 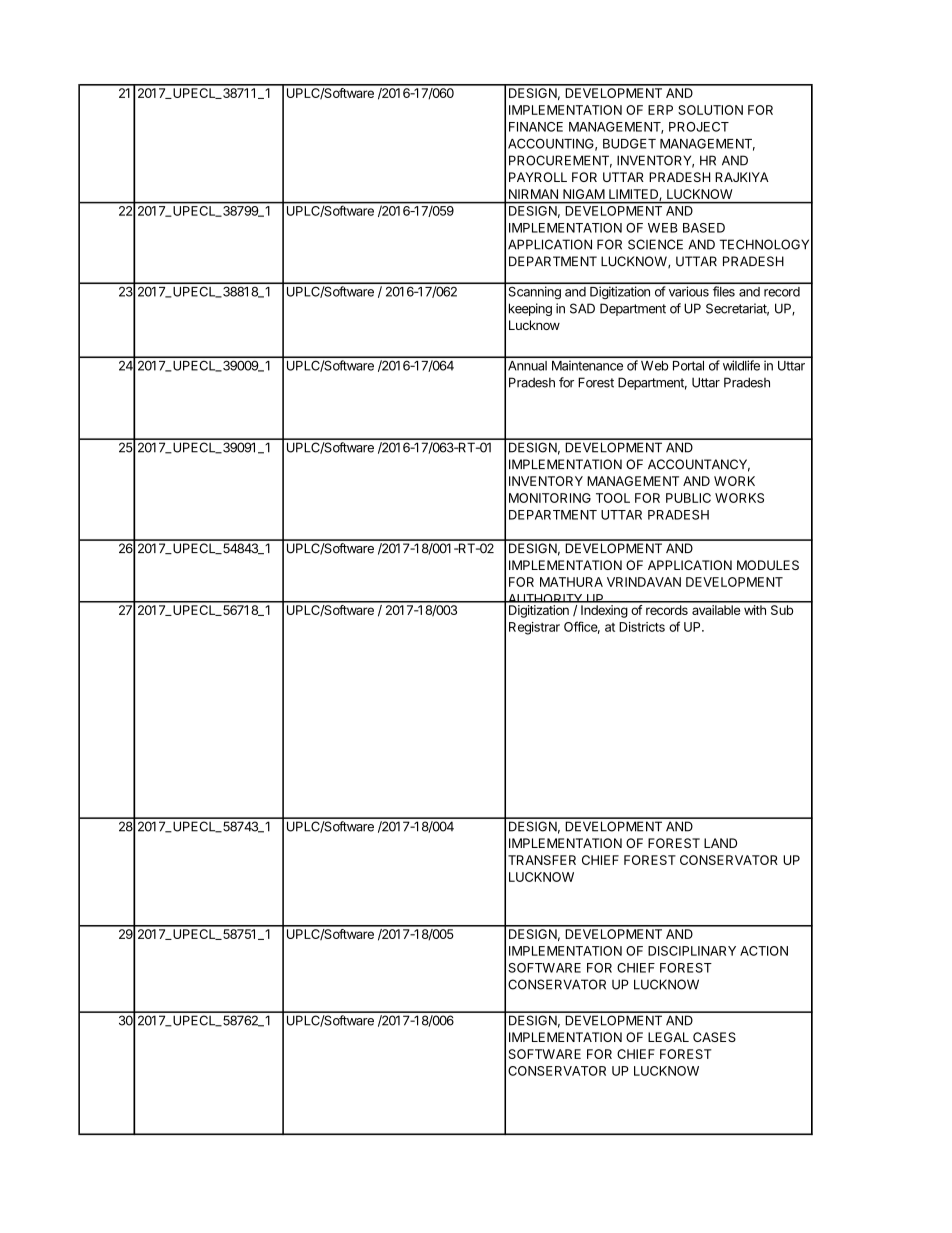 What do you see at coordinates (710, 110) in the page?
I see `SOLUTION` at bounding box center [710, 110].
